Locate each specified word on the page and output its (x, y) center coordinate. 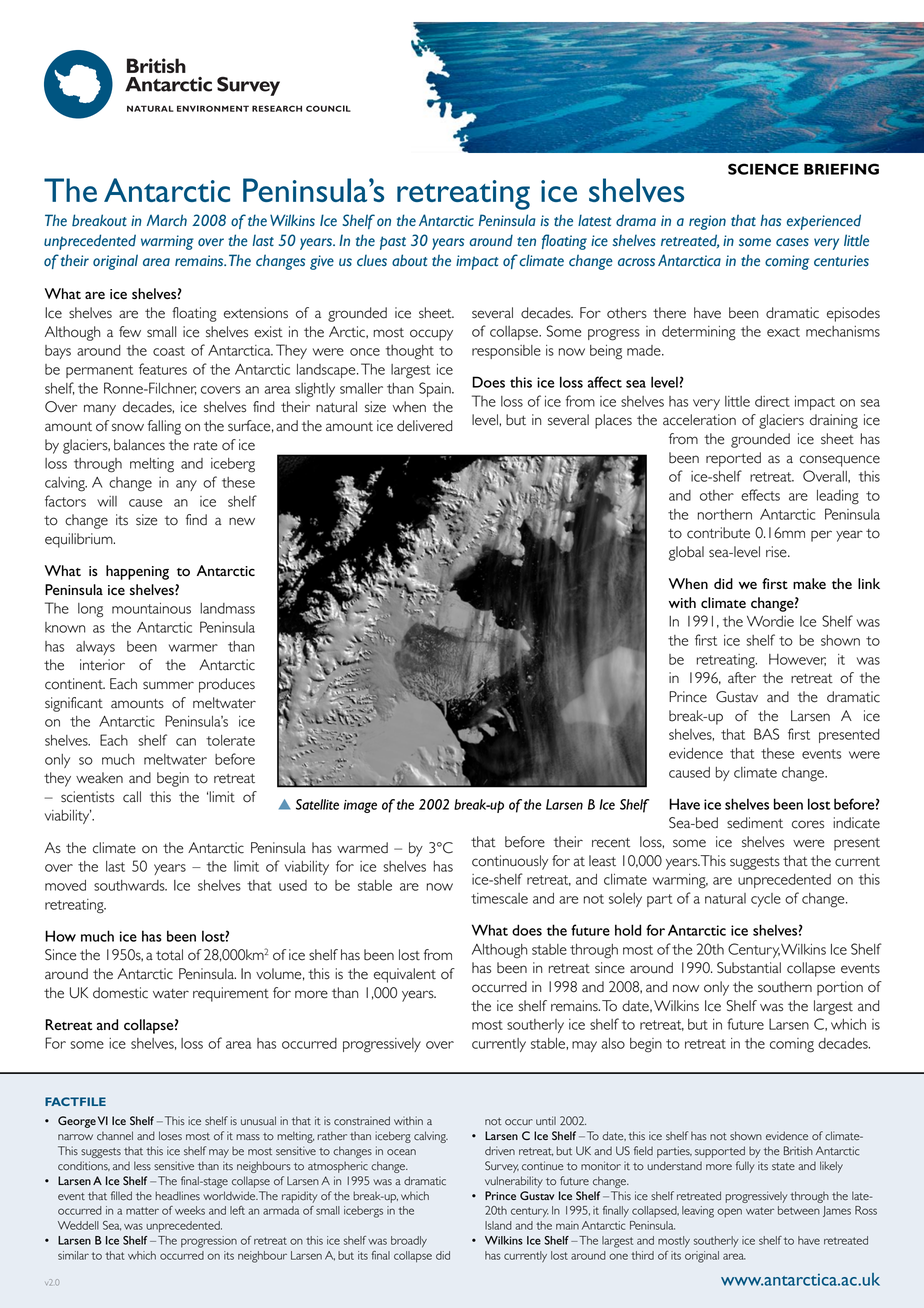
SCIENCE (763, 169)
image (360, 806)
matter (142, 1211)
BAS (766, 734)
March (167, 220)
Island (498, 1225)
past (393, 243)
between (799, 1210)
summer (168, 685)
